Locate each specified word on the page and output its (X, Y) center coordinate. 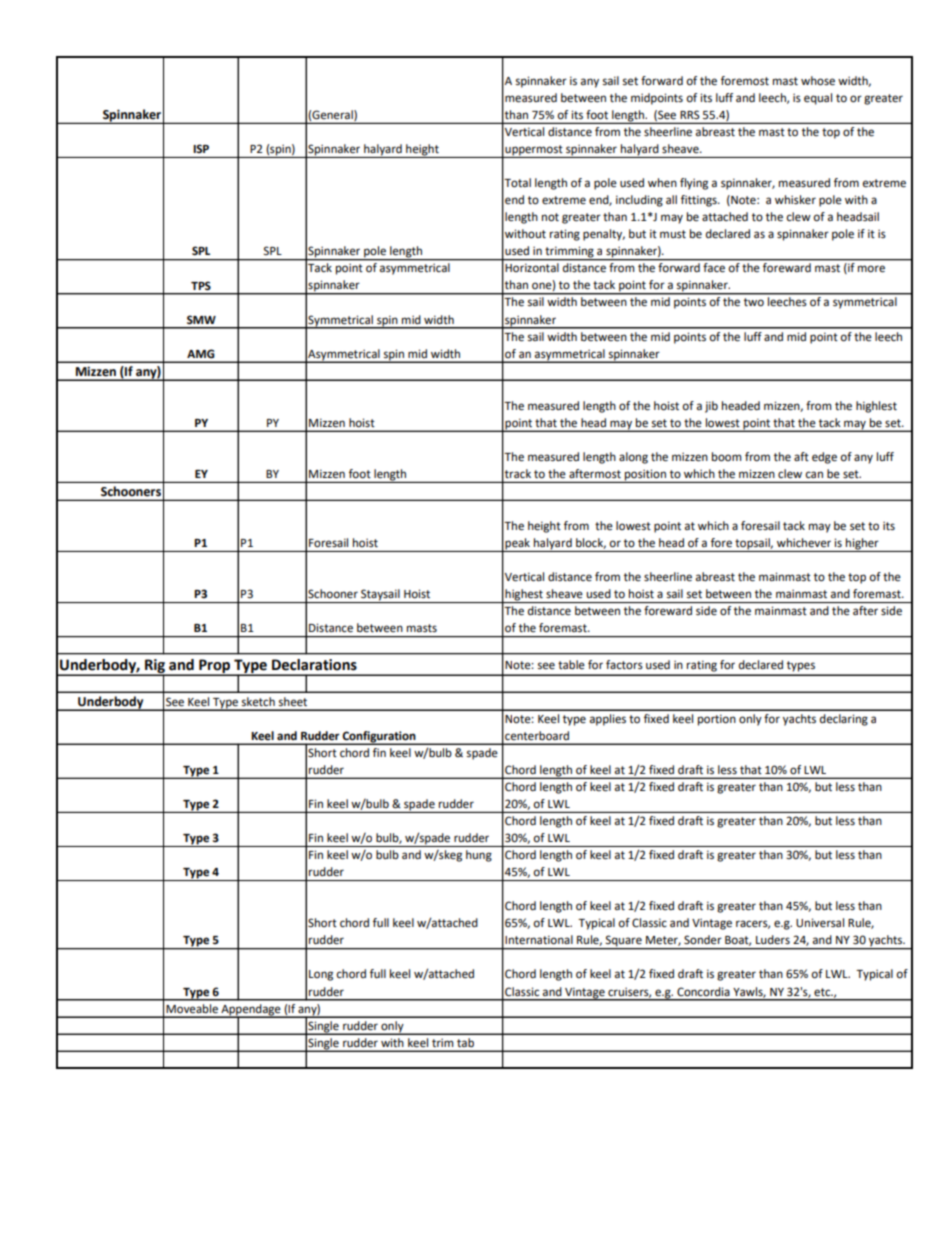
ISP (201, 148)
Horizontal (532, 267)
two (754, 302)
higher (862, 545)
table (571, 665)
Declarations (314, 665)
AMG (201, 354)
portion (717, 720)
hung (479, 856)
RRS (690, 114)
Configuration (379, 738)
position (645, 476)
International (539, 940)
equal (818, 99)
